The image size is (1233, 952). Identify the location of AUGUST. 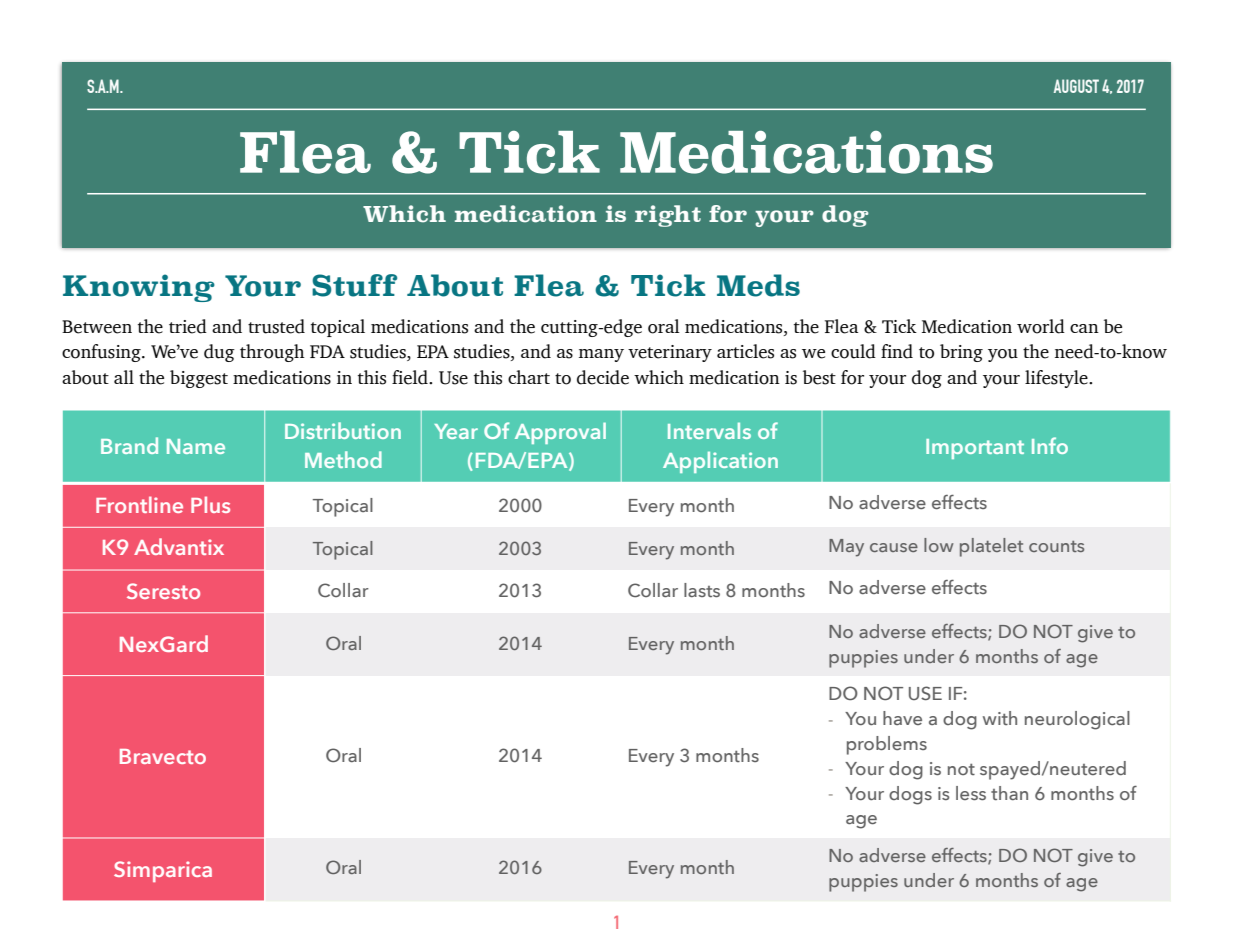
(1076, 86).
